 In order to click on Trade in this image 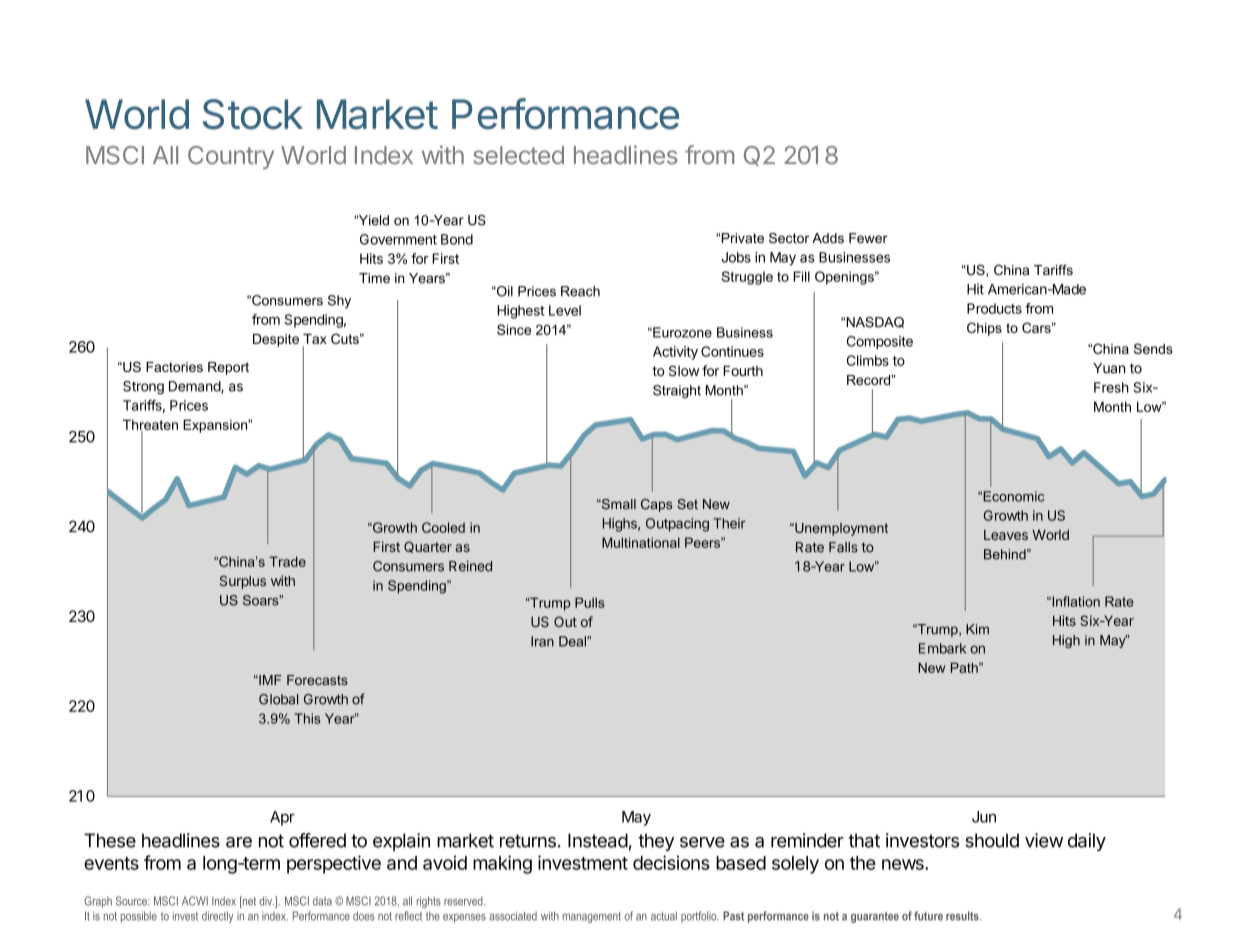, I will do `click(287, 561)`.
